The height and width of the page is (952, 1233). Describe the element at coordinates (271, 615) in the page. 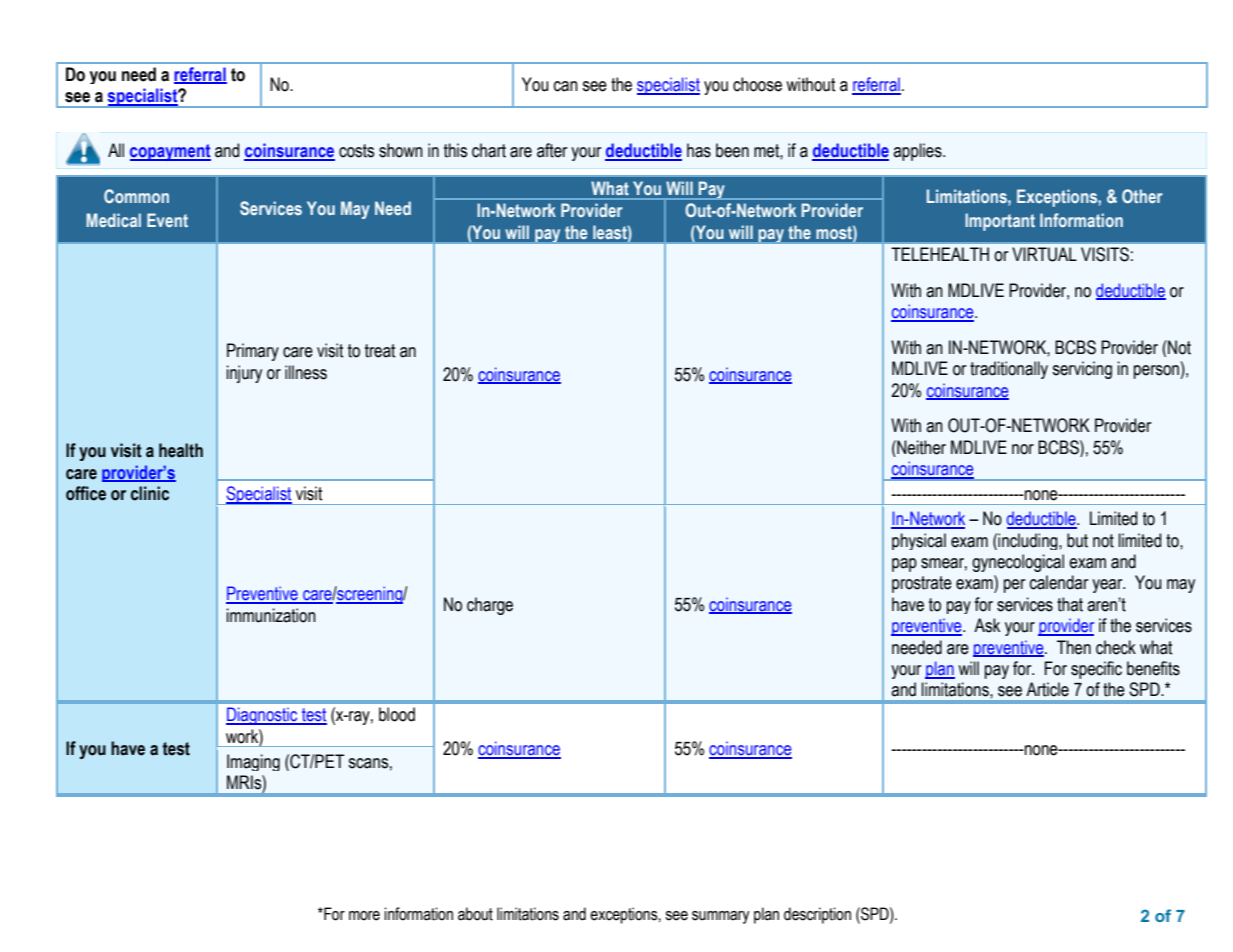

I see `immunization` at that location.
